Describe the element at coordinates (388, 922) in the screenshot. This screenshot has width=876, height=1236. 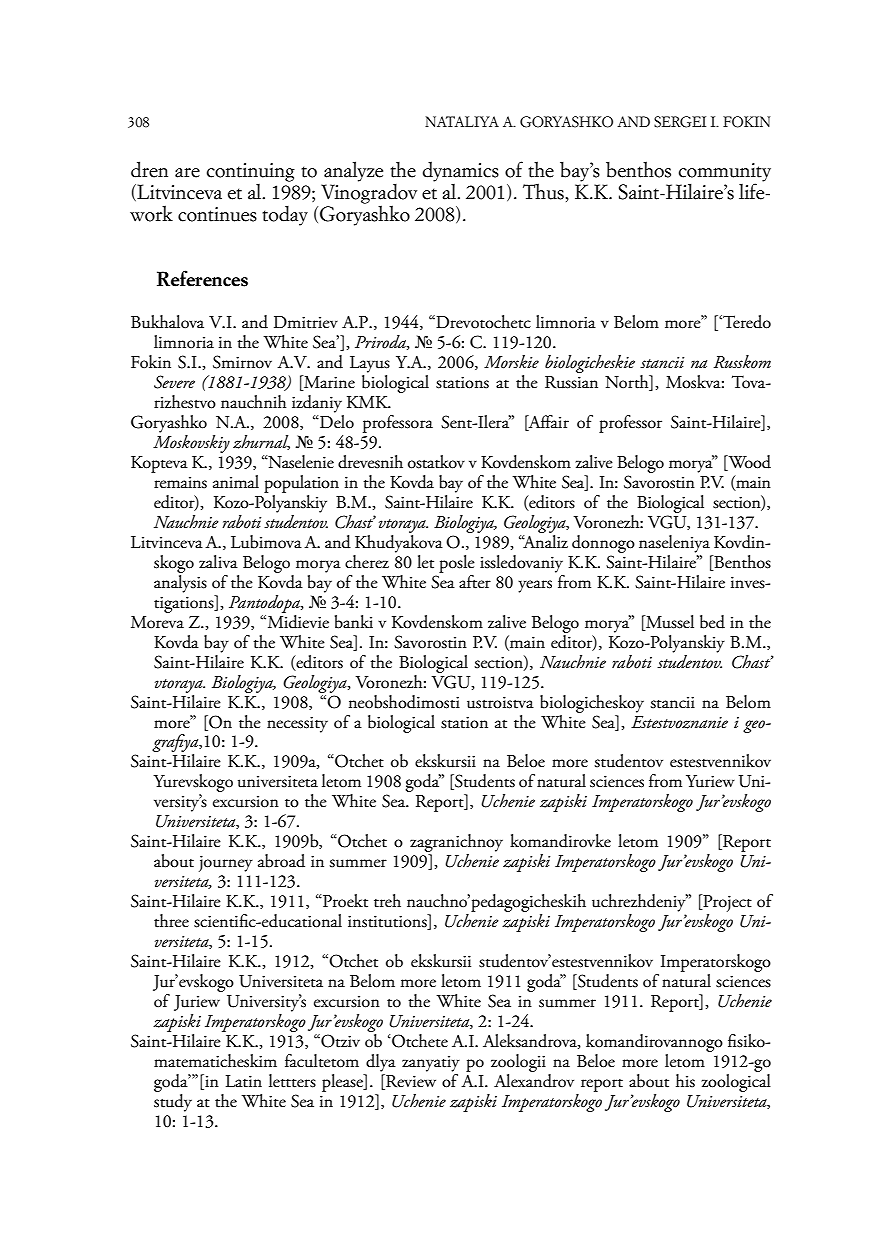
I see `institutions` at that location.
